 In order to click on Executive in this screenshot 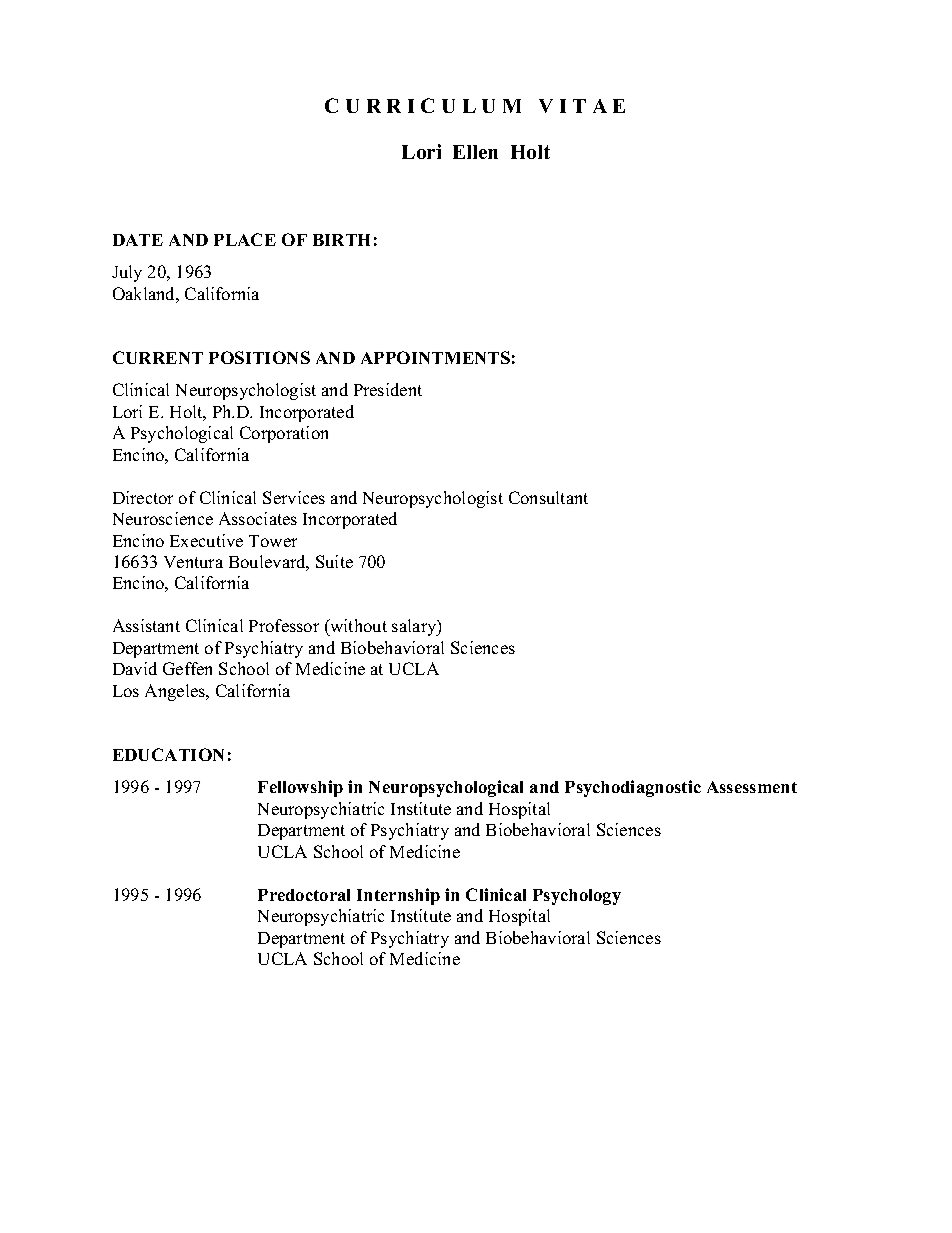, I will do `click(206, 540)`.
